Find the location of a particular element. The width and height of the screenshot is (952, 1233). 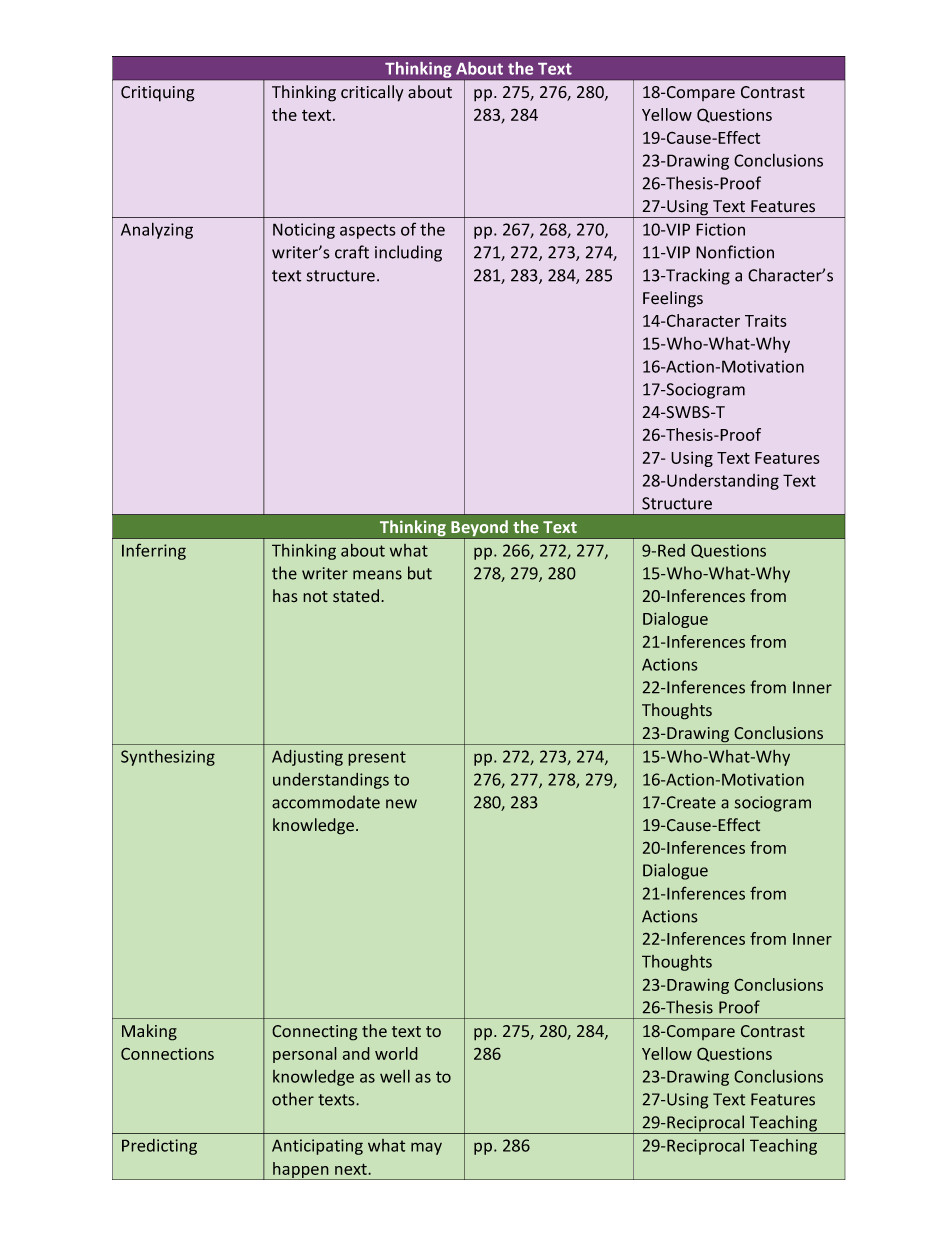

has is located at coordinates (285, 596).
